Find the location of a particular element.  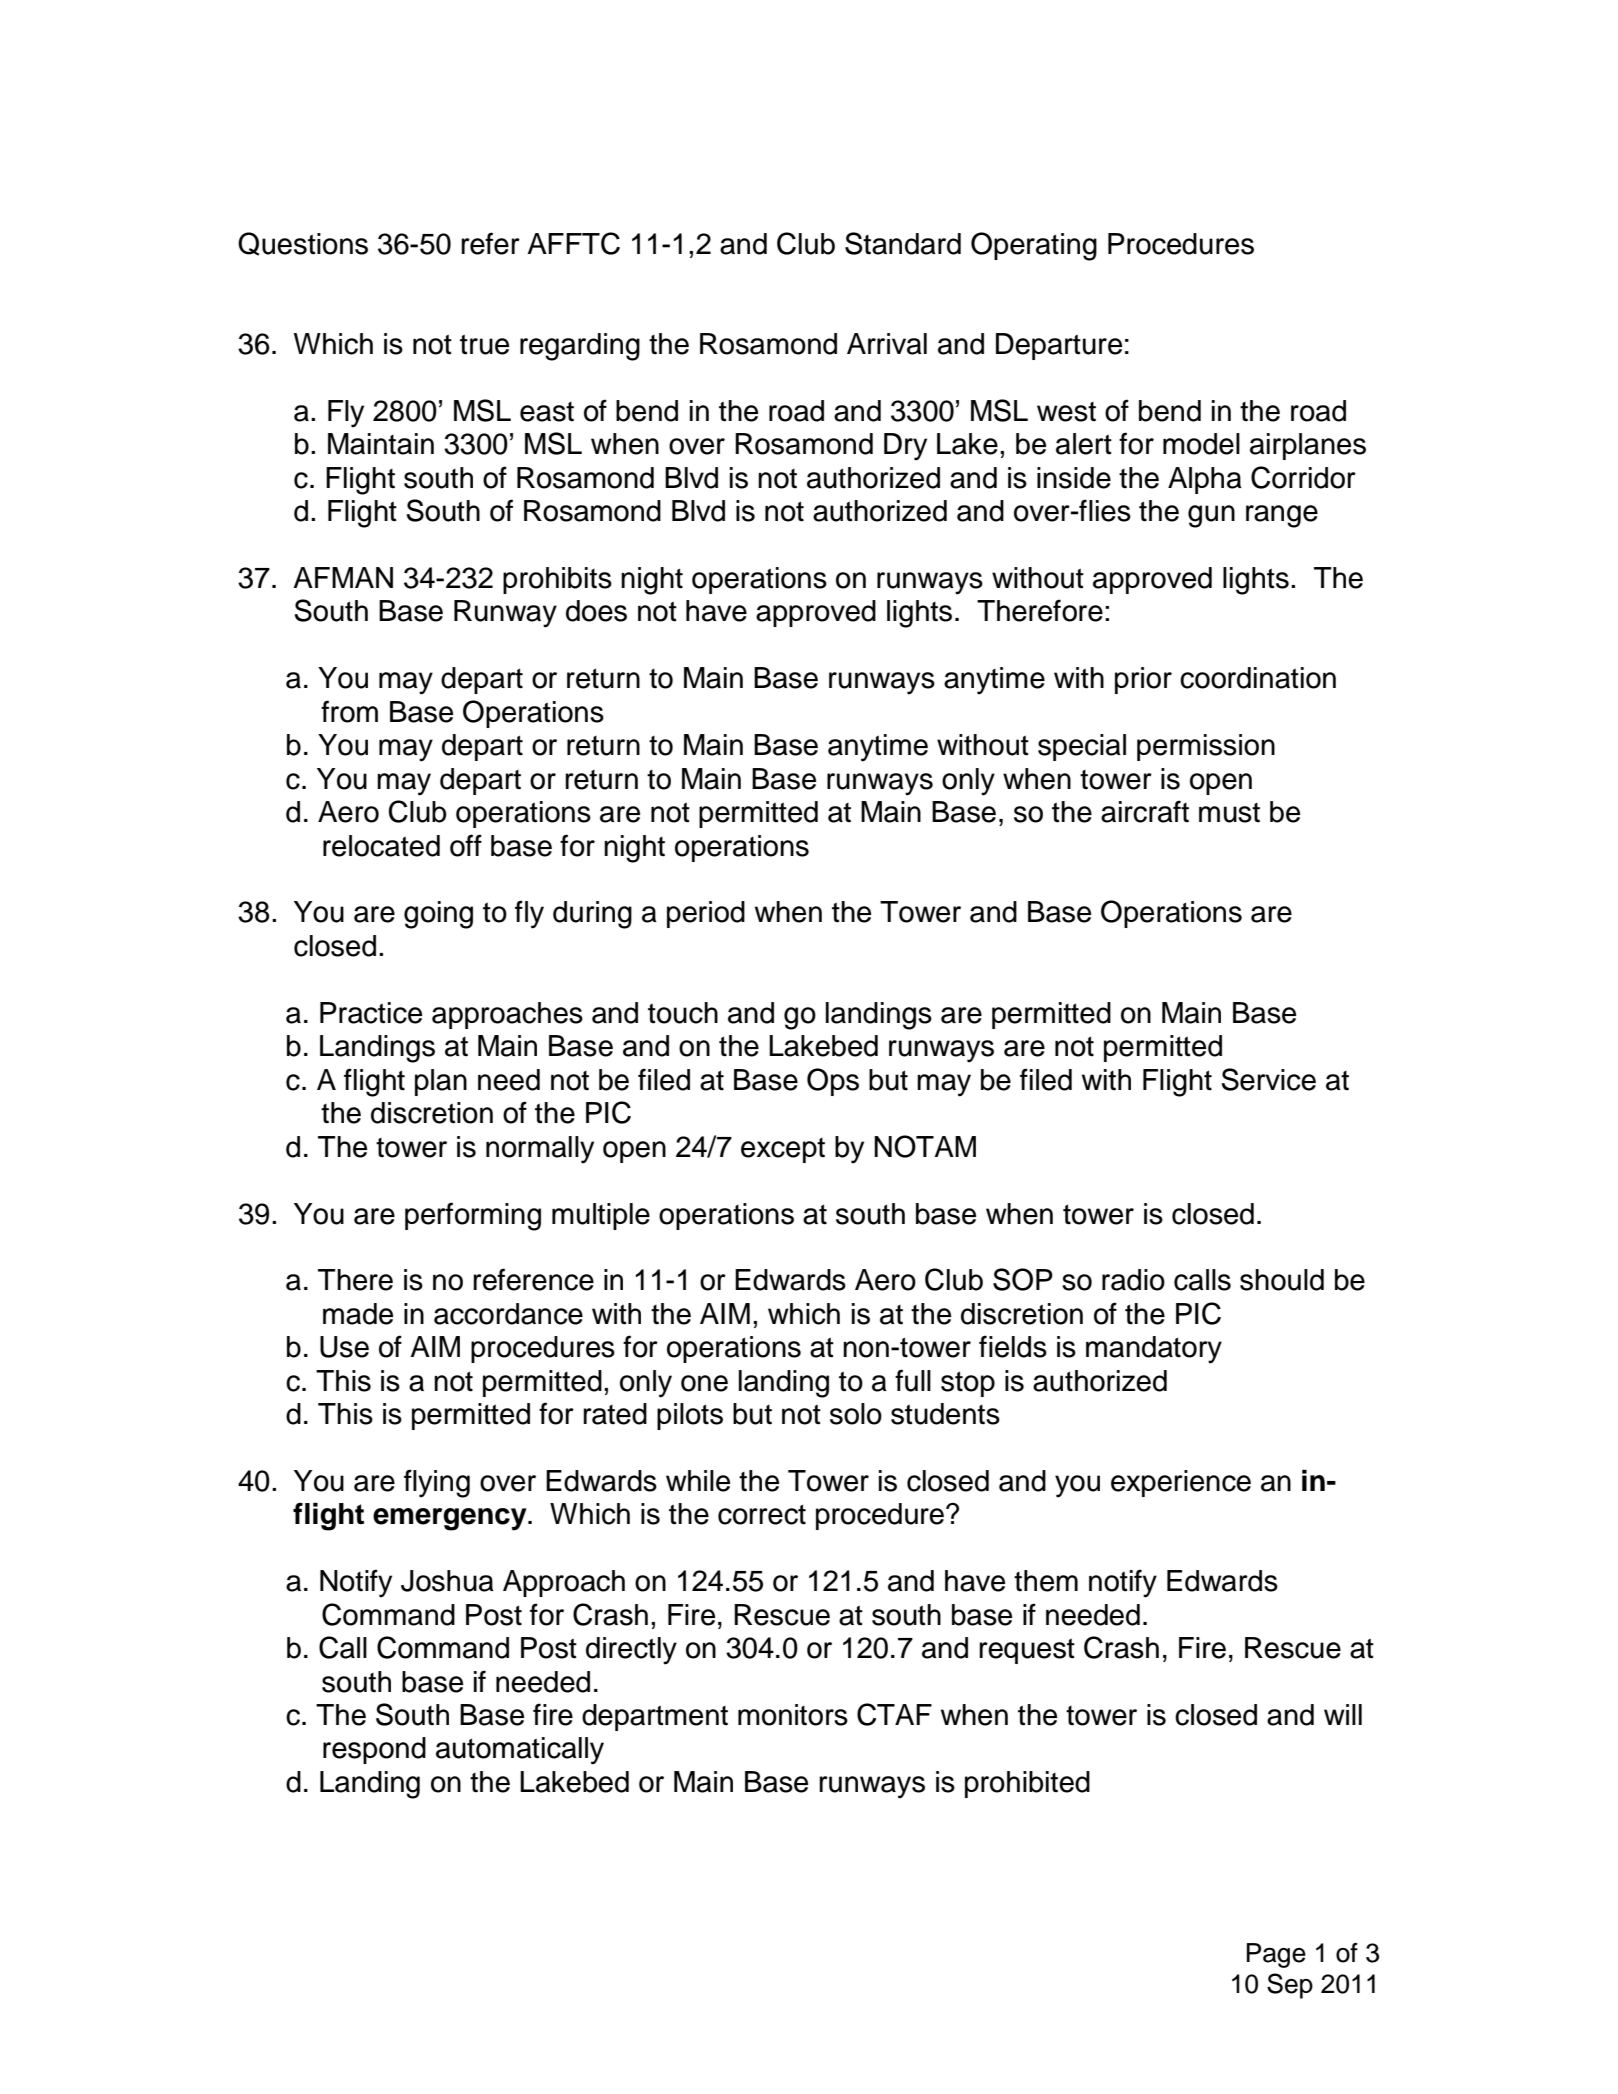

flying is located at coordinates (437, 1483).
